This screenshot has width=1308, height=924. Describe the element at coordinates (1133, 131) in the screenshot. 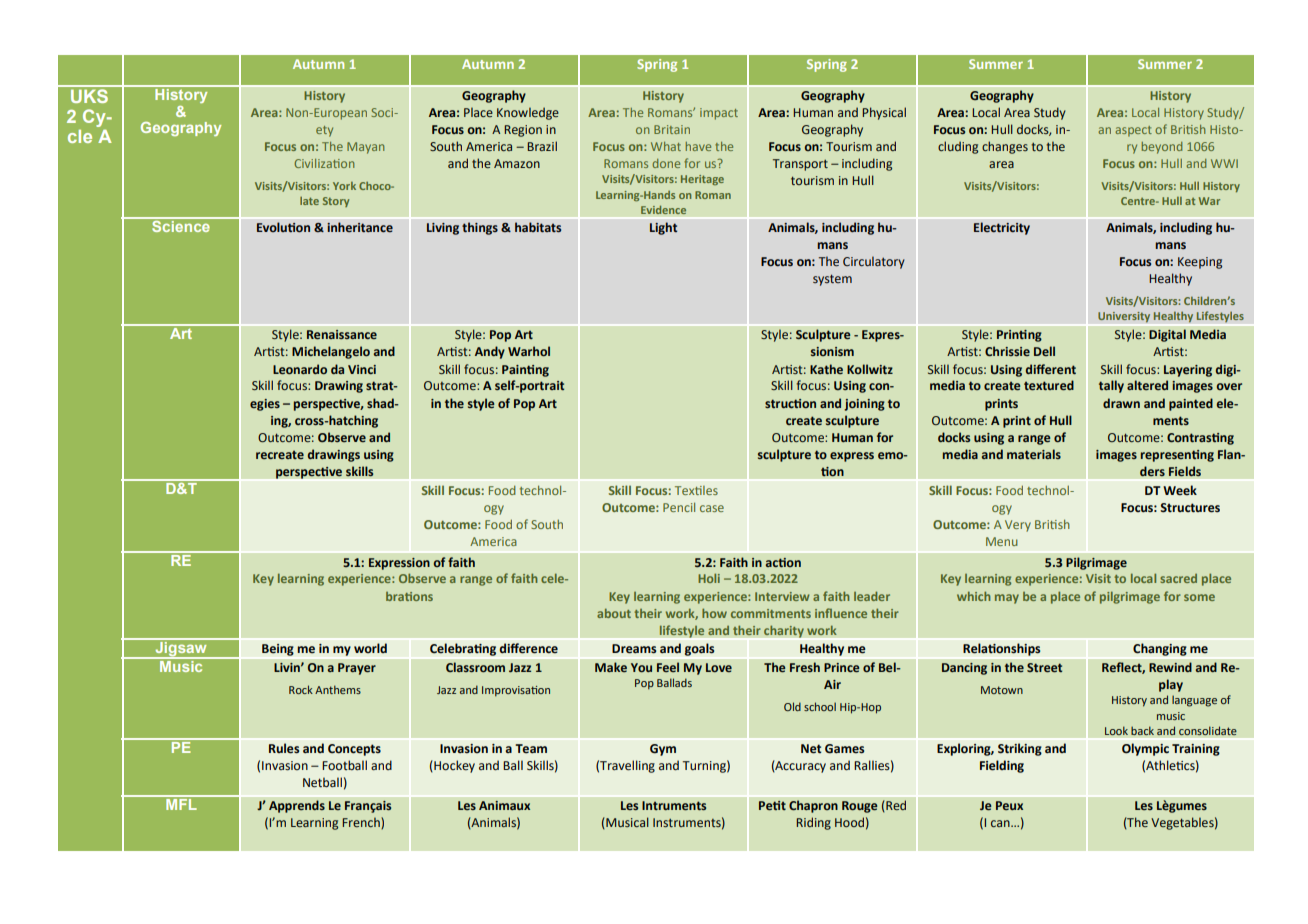

I see `aspect` at that location.
